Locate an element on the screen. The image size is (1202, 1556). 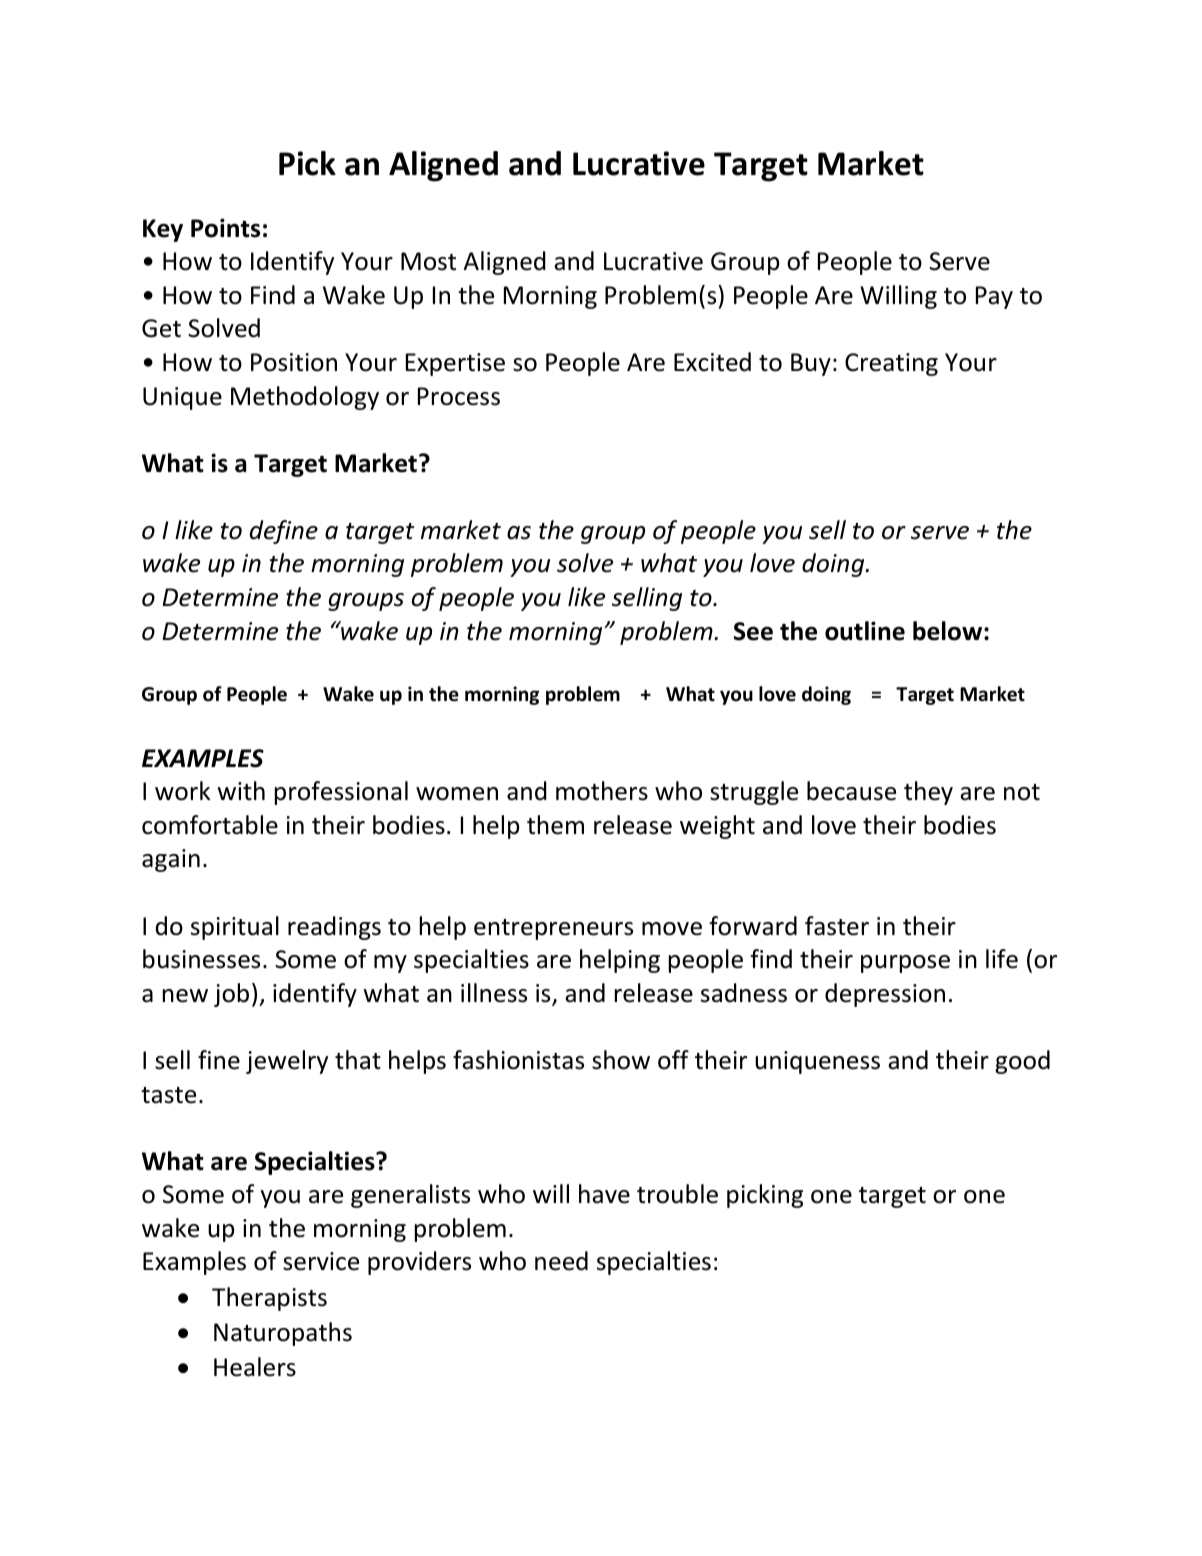
Methodology is located at coordinates (305, 398).
